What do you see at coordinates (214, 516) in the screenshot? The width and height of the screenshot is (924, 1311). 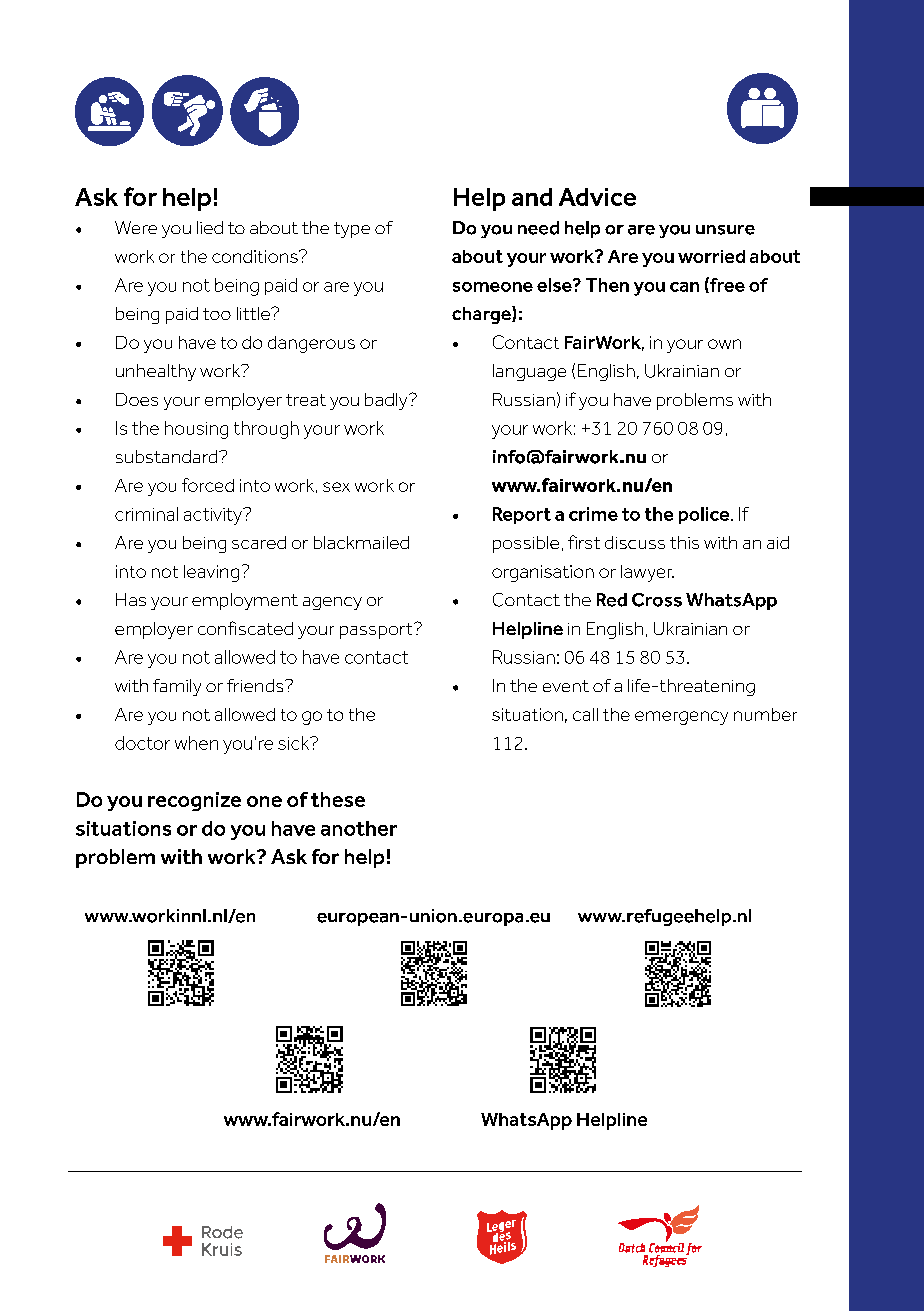 I see `activity` at bounding box center [214, 516].
